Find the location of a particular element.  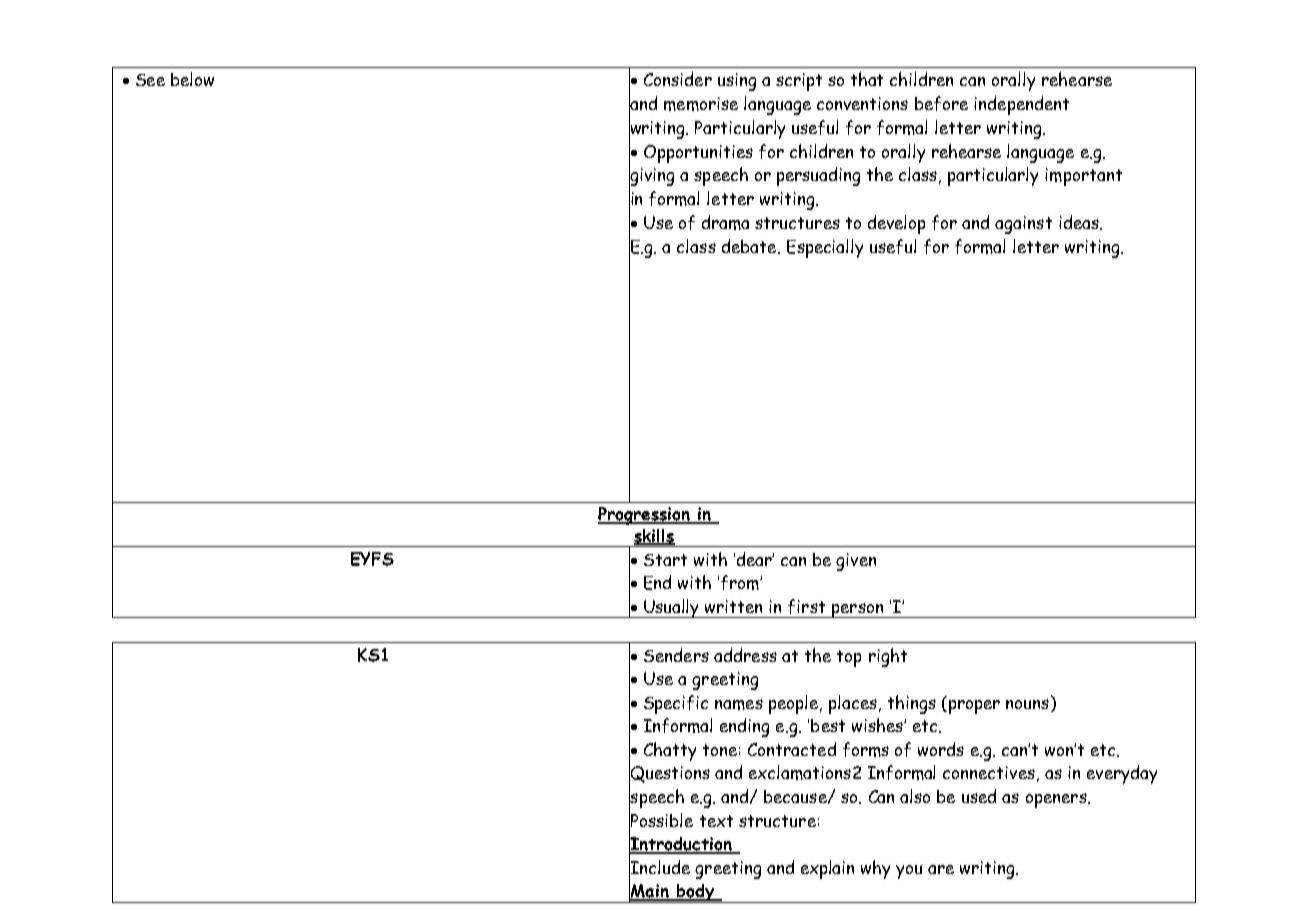

Include is located at coordinates (659, 867).
